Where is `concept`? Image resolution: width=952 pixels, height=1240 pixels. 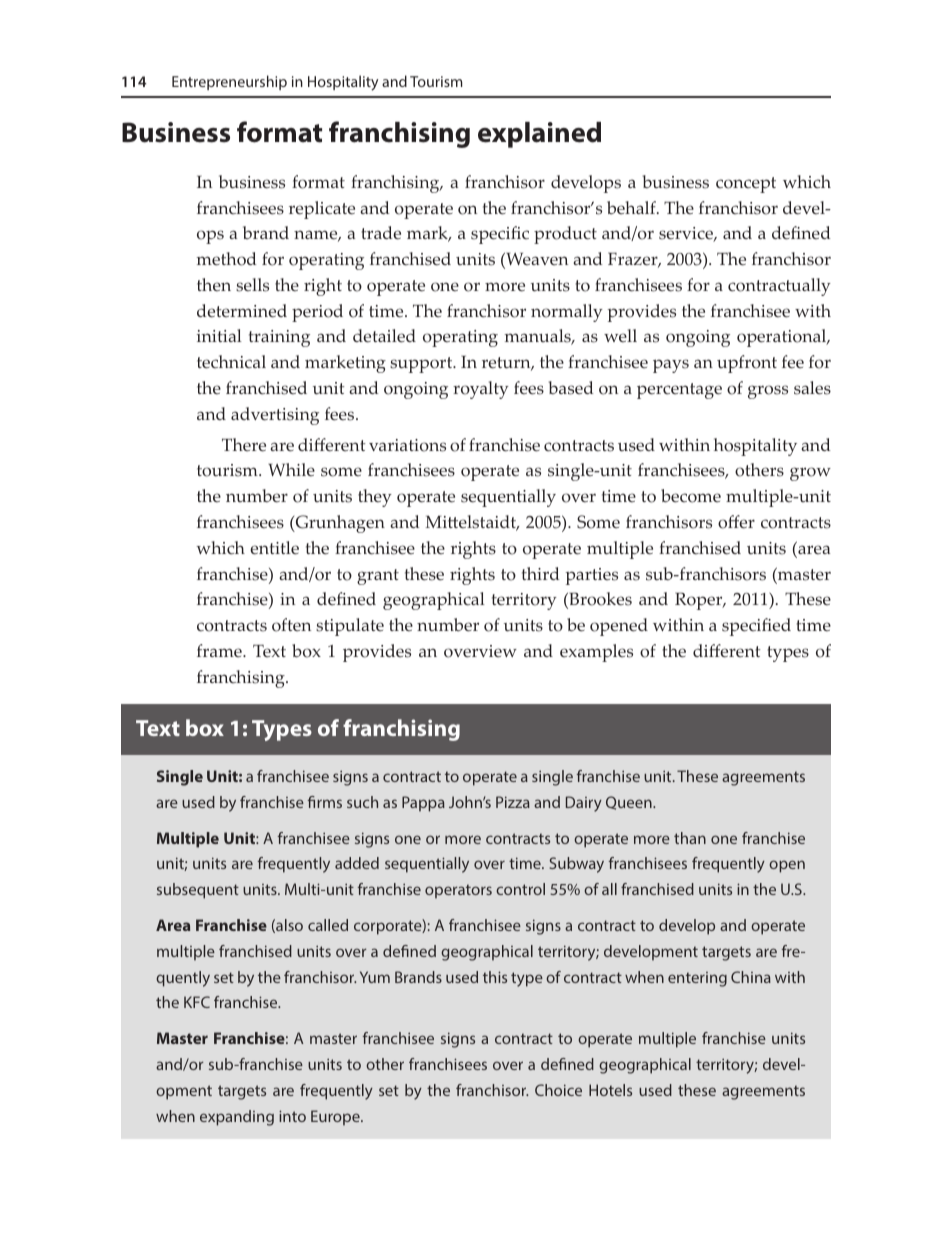
concept is located at coordinates (746, 185).
